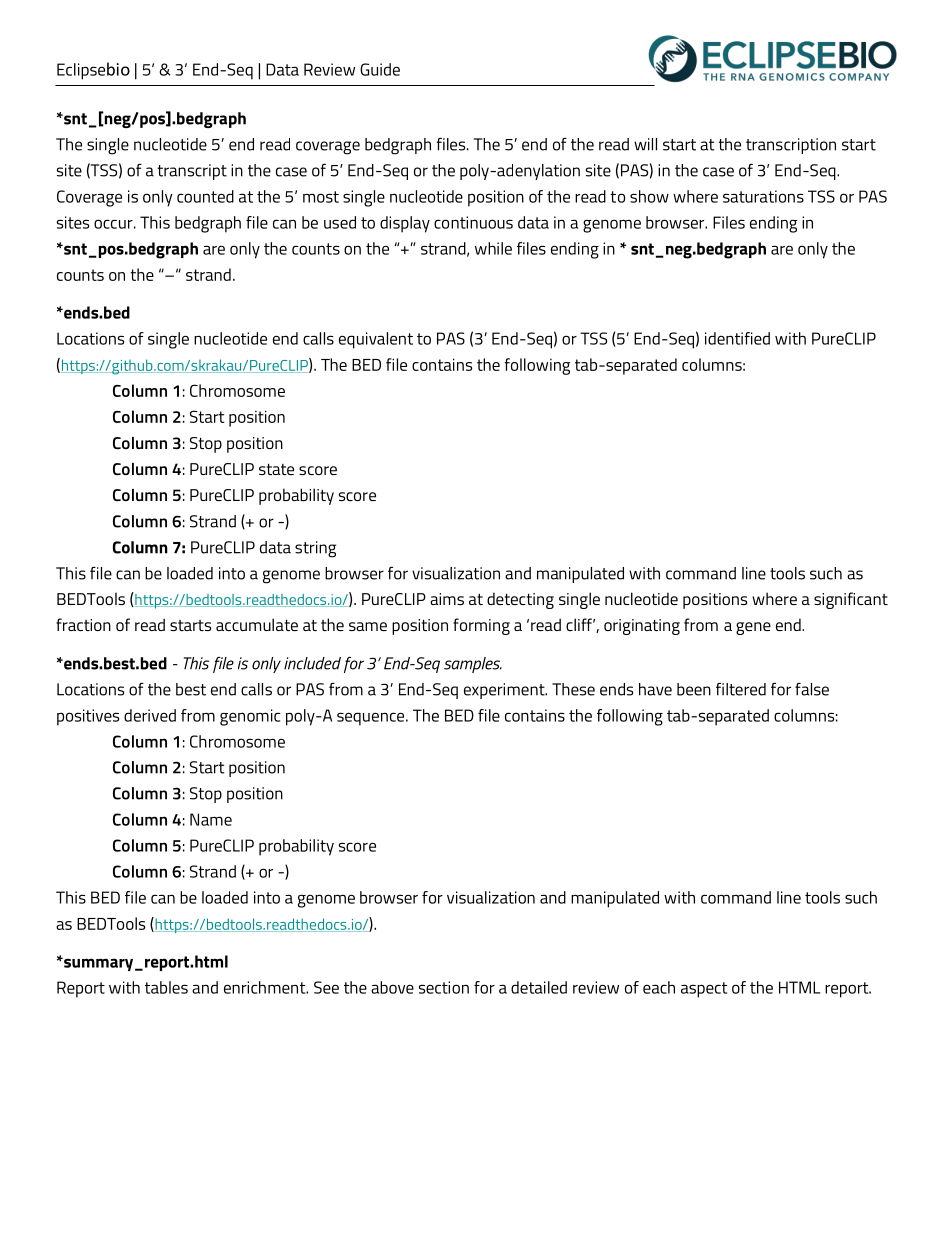  What do you see at coordinates (150, 715) in the screenshot?
I see `derived` at bounding box center [150, 715].
